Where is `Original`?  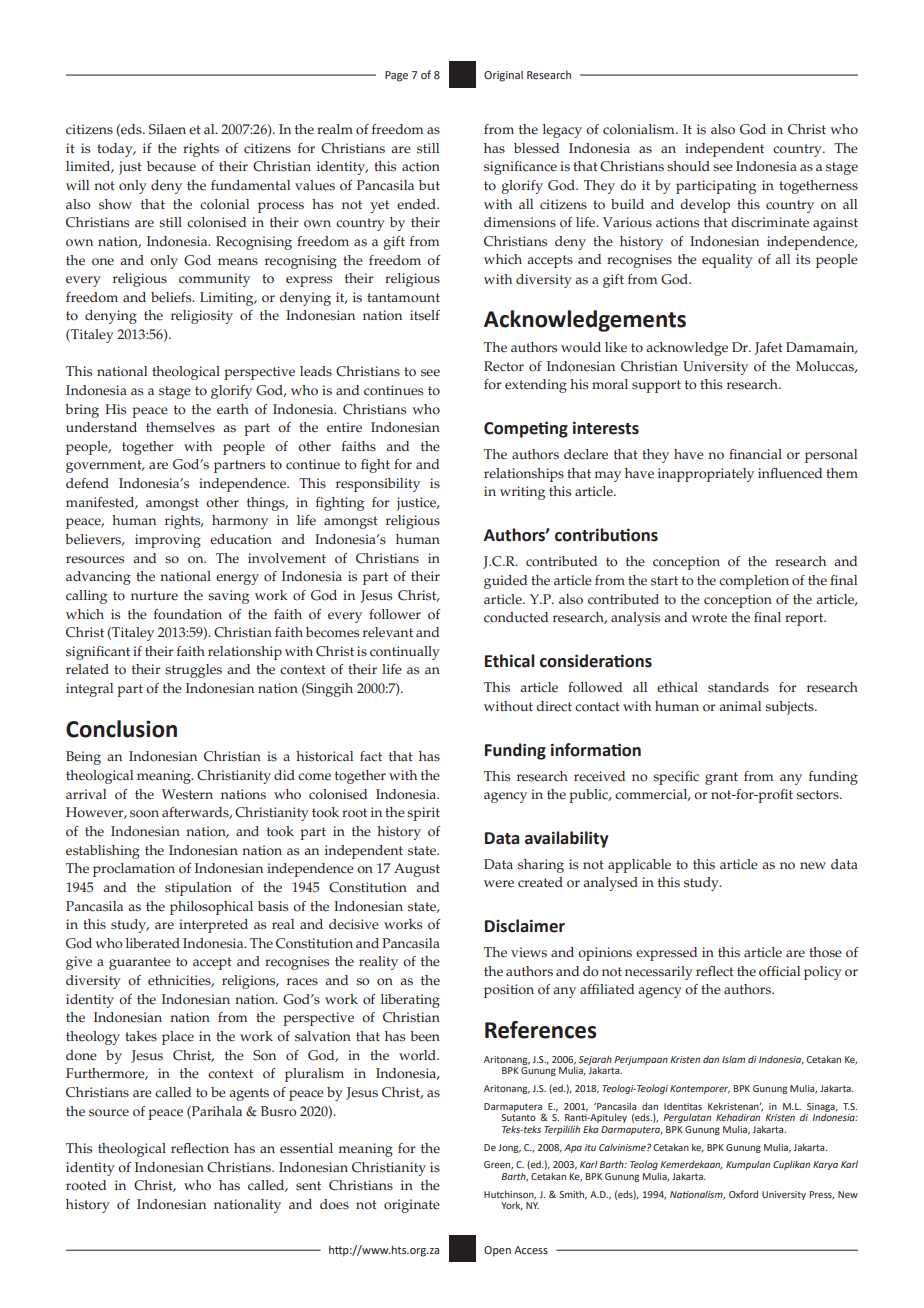 Original is located at coordinates (503, 76).
